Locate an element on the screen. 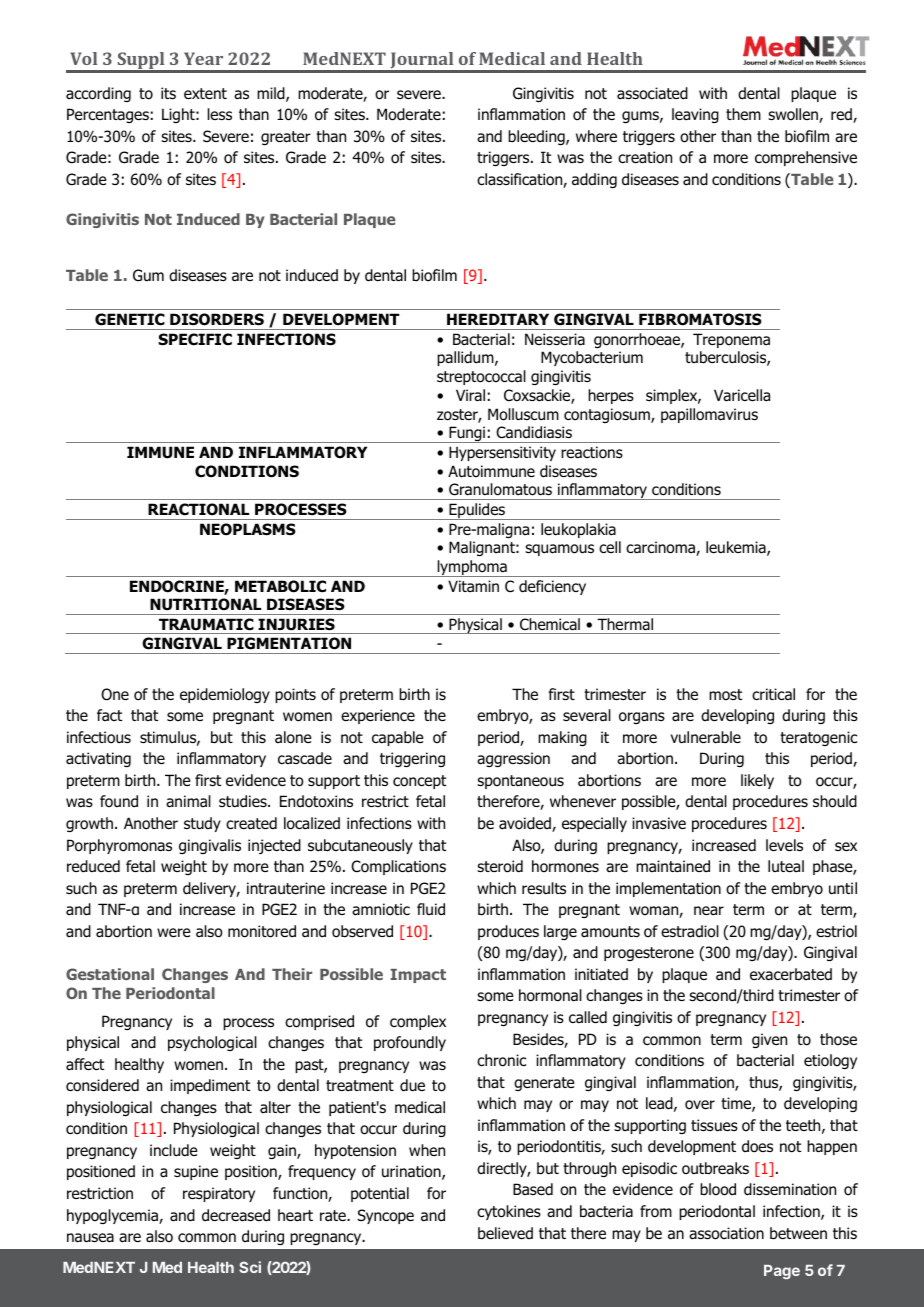  believed is located at coordinates (505, 1233).
